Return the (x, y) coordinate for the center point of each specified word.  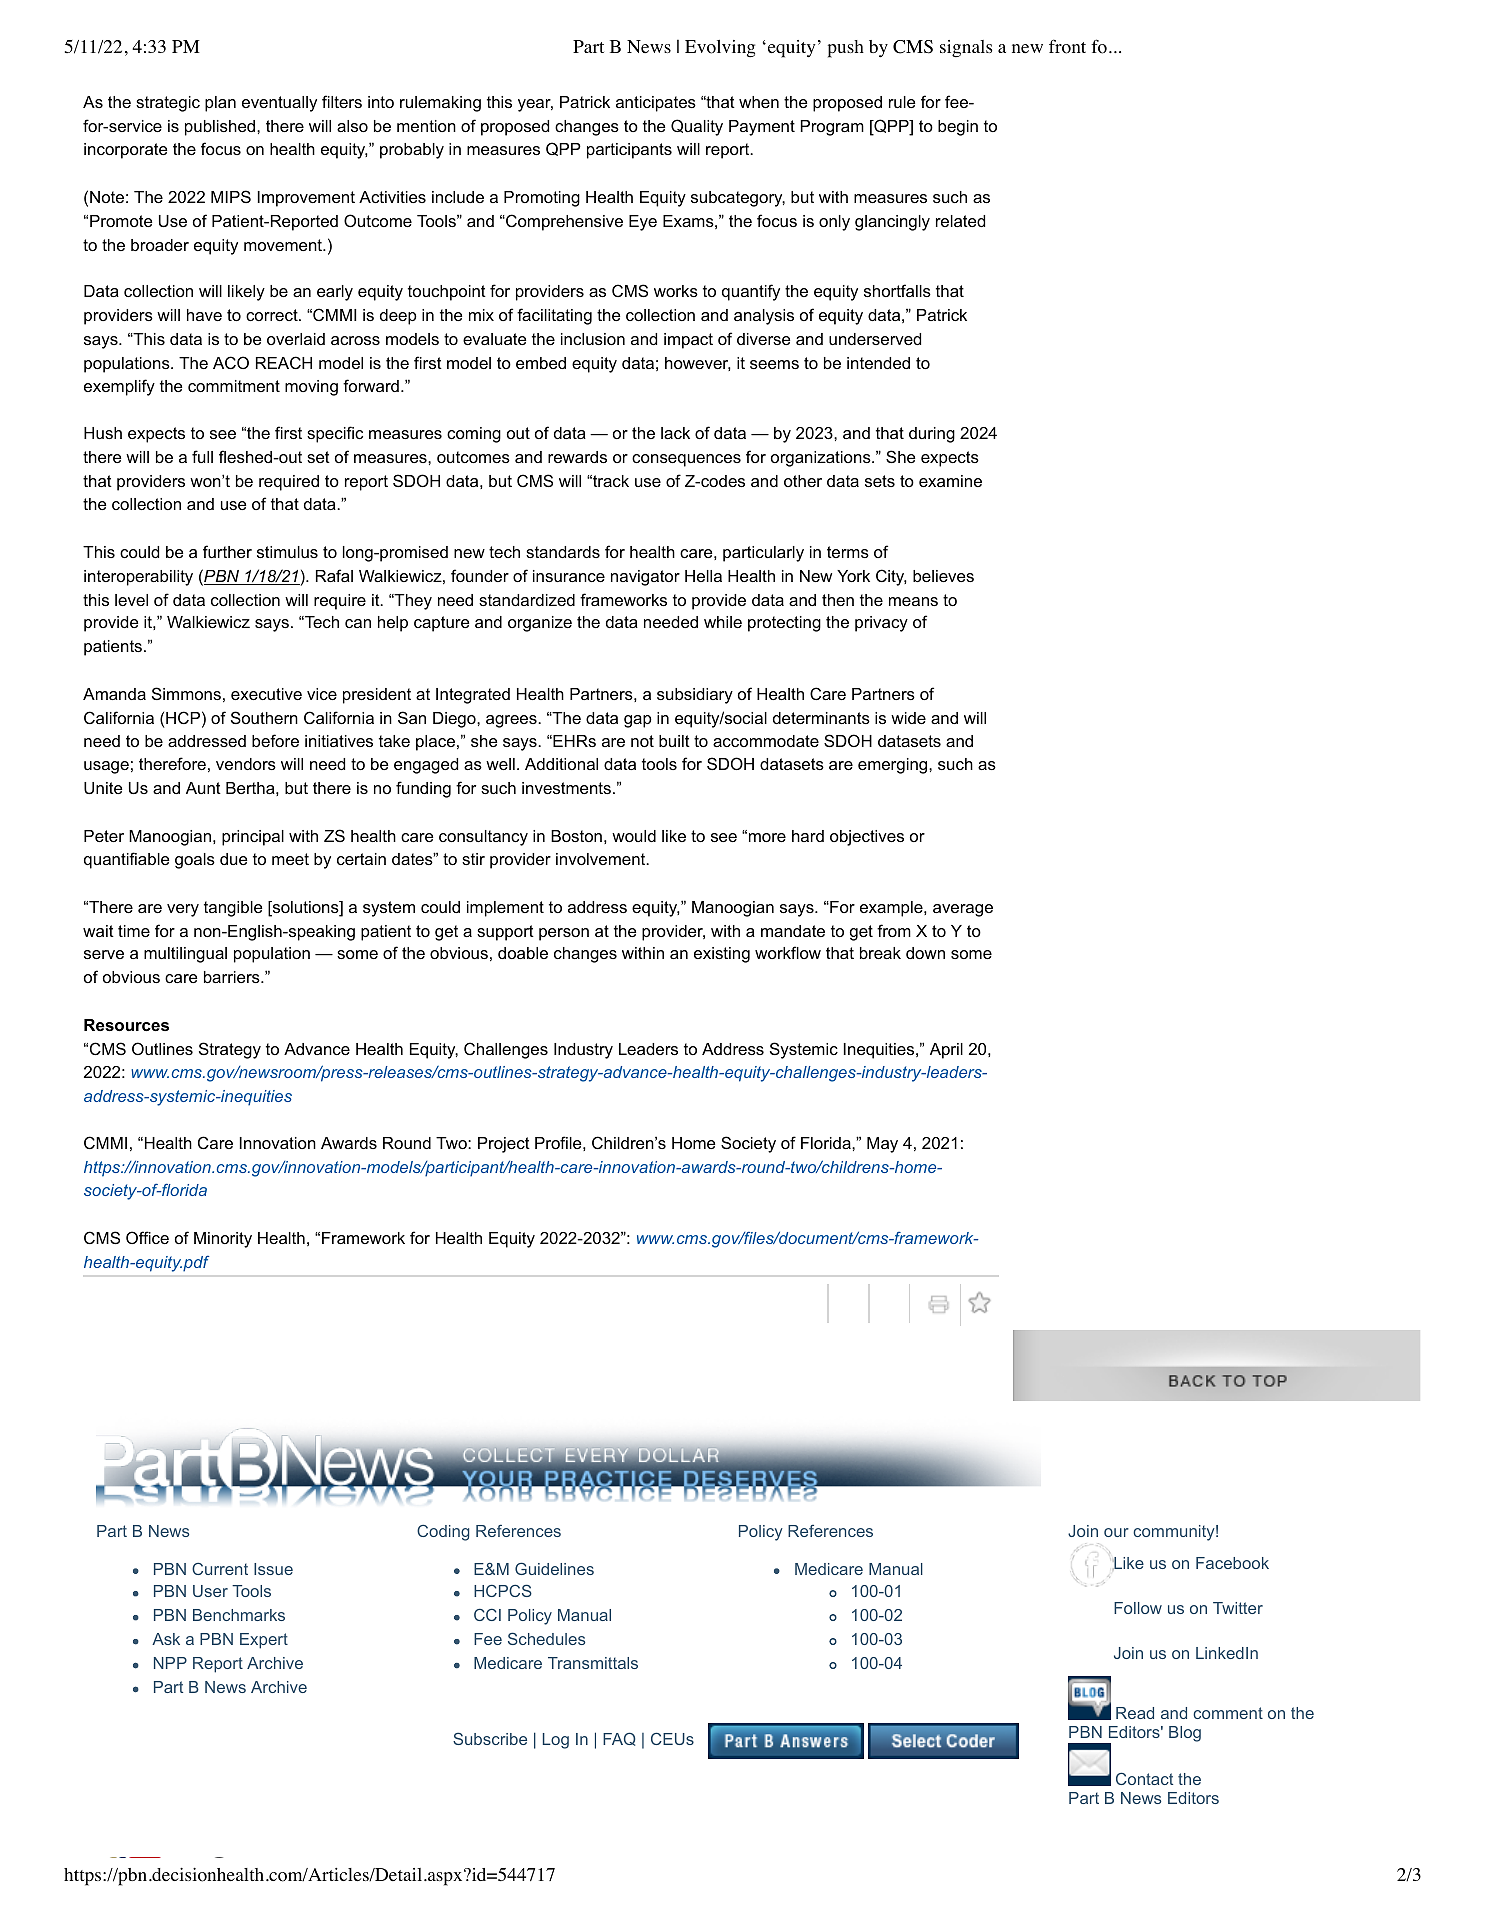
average (963, 910)
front (1067, 46)
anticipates (656, 104)
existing (722, 955)
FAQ (619, 1739)
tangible (233, 909)
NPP (170, 1663)
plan (220, 104)
